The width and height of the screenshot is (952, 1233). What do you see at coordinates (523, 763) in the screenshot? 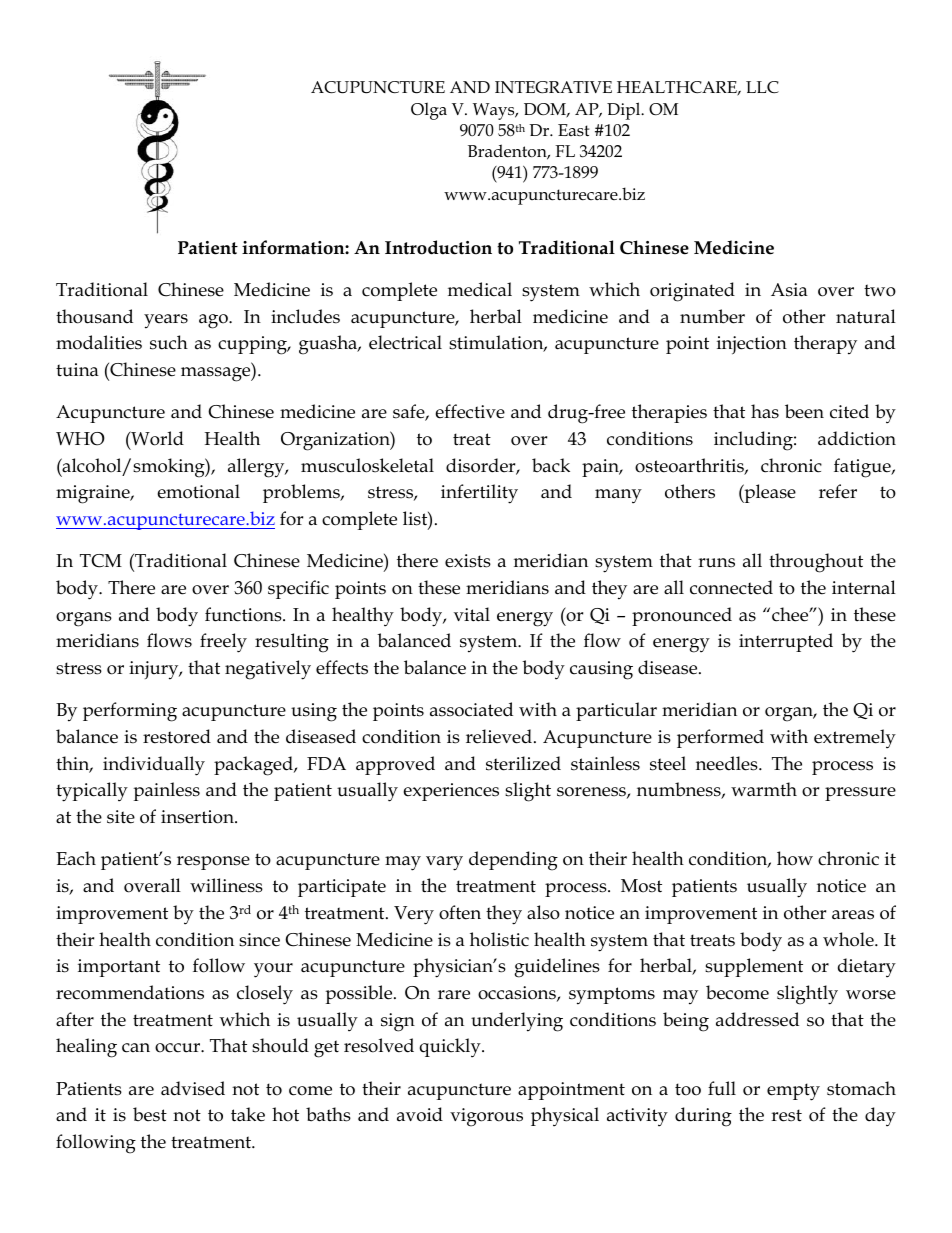
I see `sterilized` at bounding box center [523, 763].
